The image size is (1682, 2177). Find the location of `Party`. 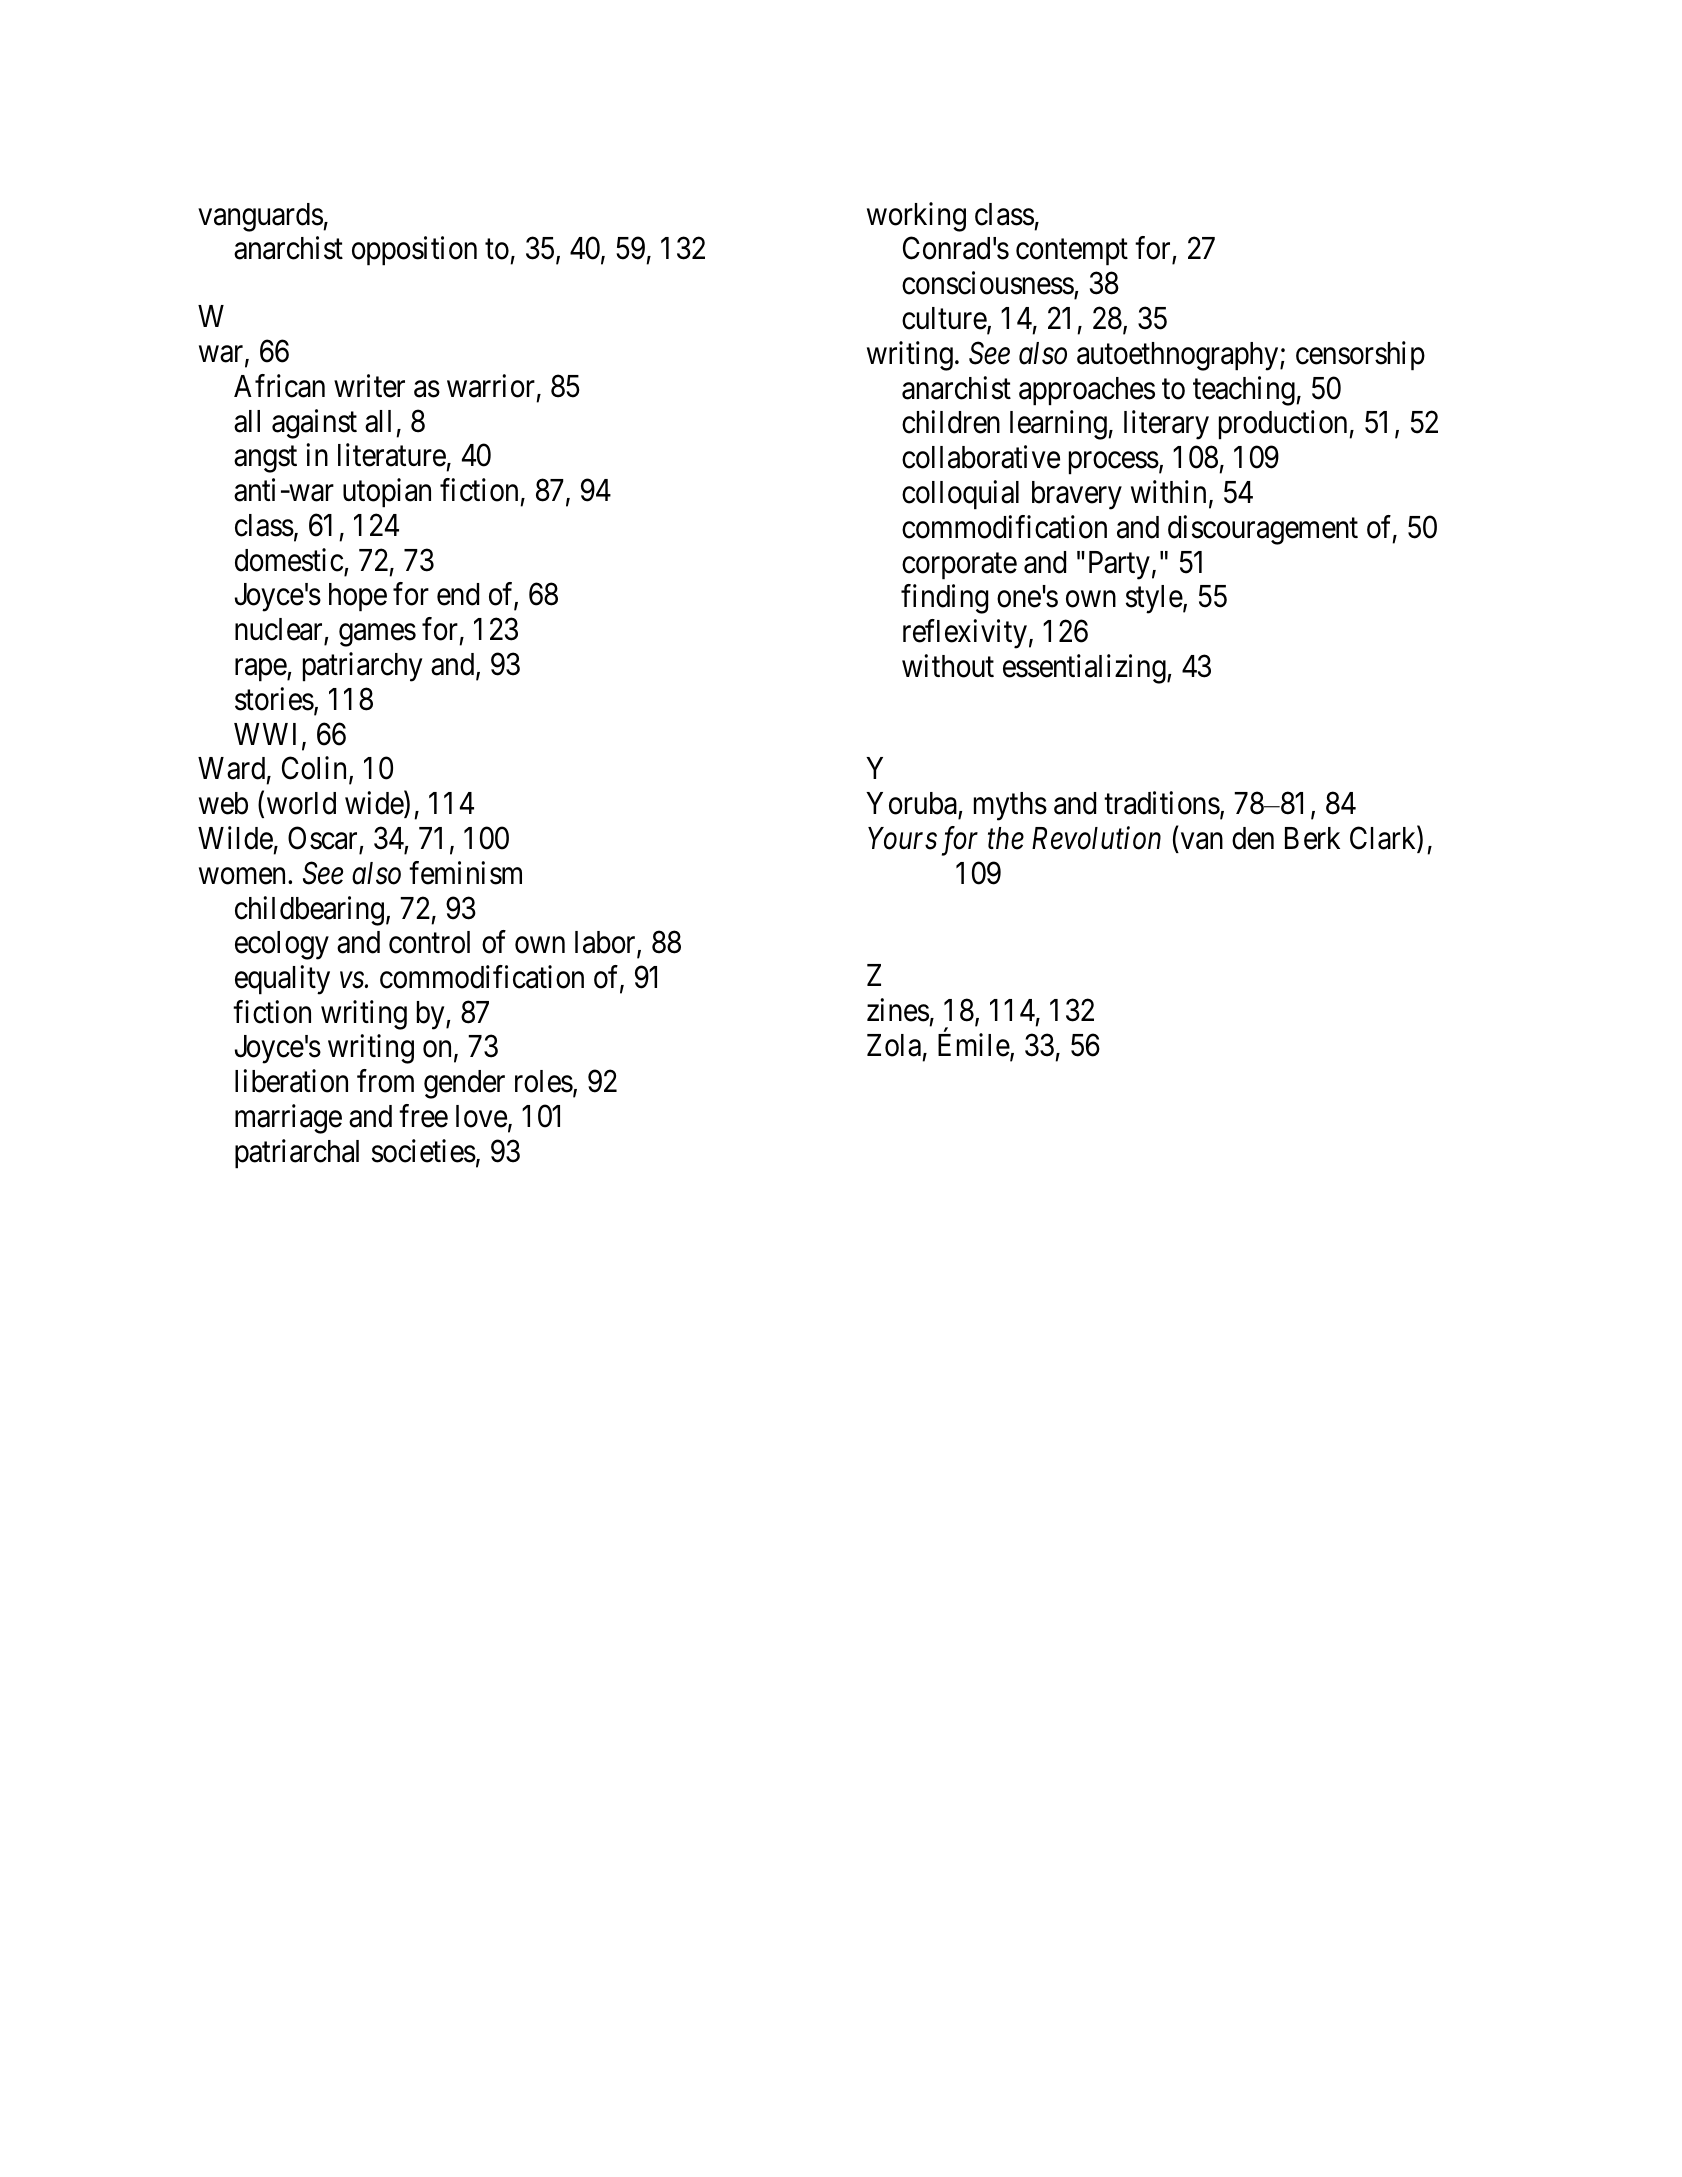

Party is located at coordinates (1119, 565).
